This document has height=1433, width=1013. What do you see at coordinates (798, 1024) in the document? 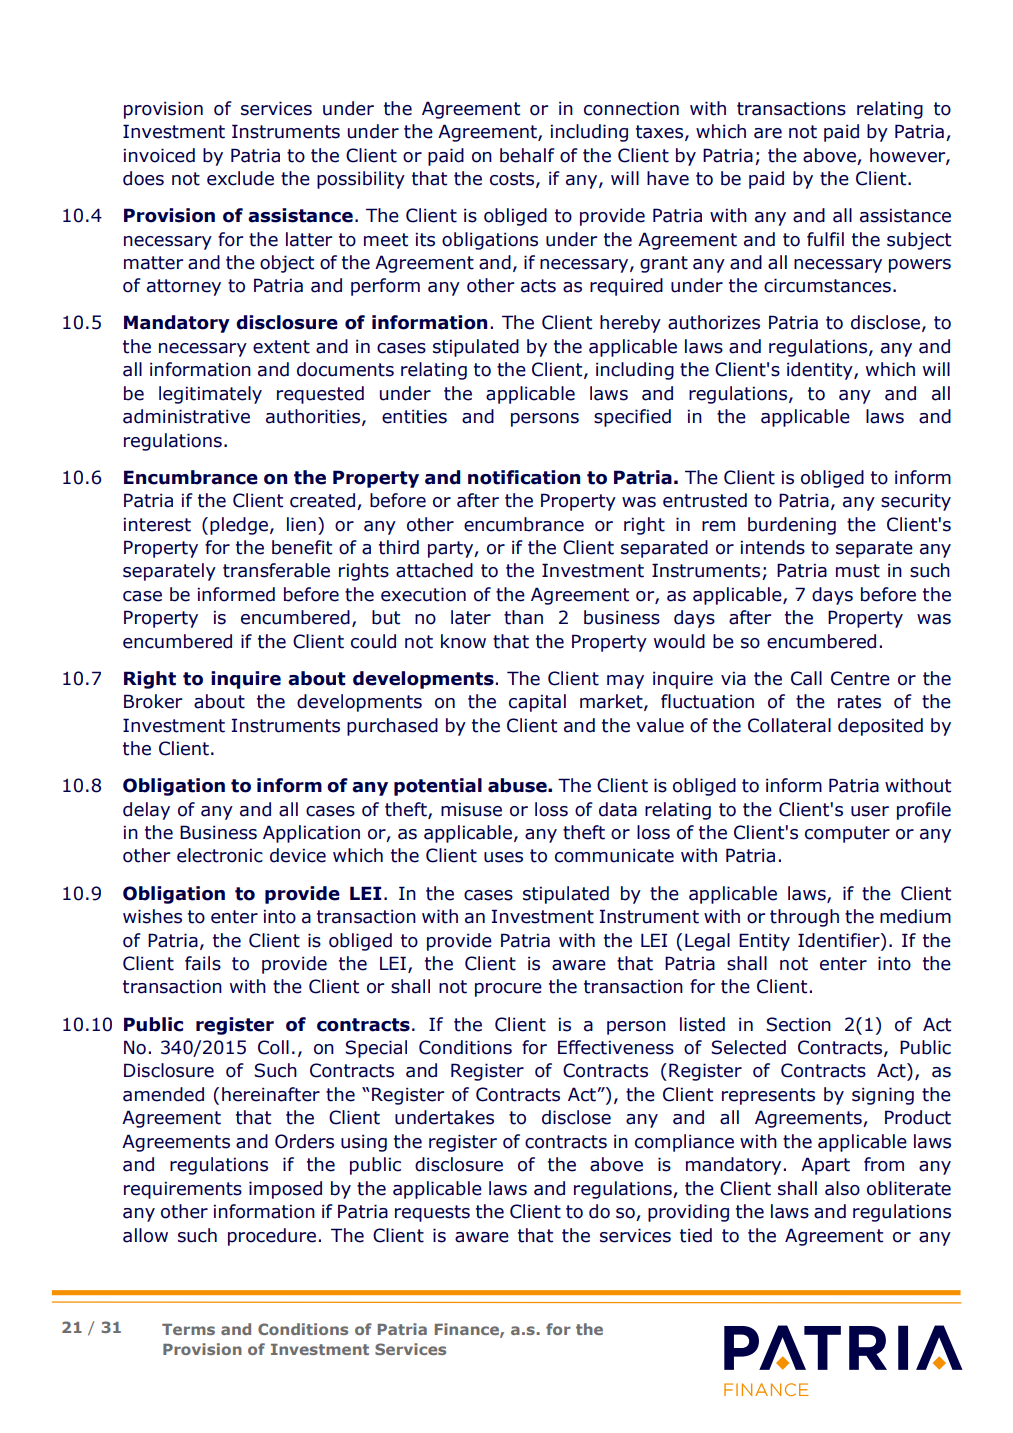
I see `Section` at bounding box center [798, 1024].
